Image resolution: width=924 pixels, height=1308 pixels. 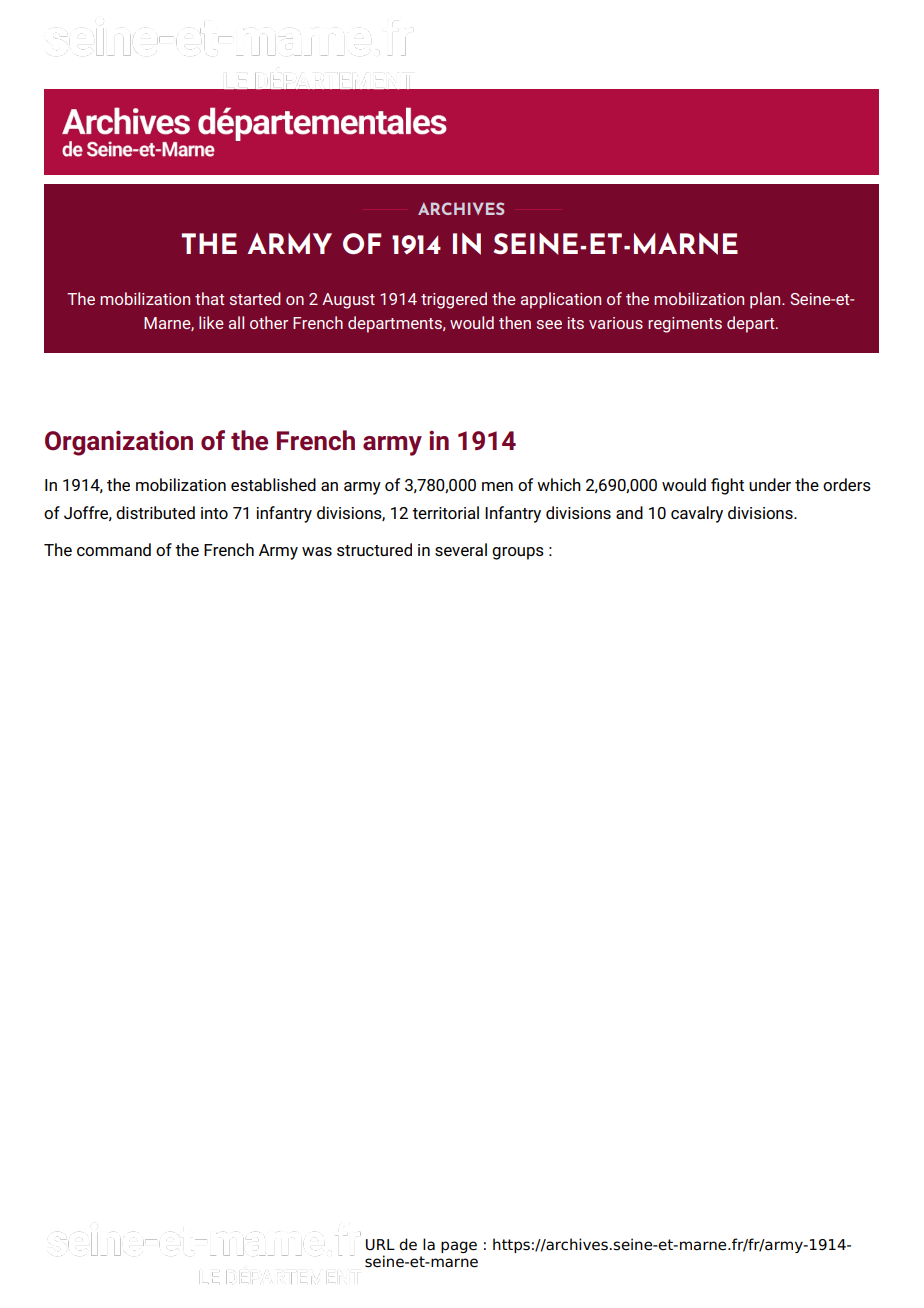 I want to click on page, so click(x=459, y=1247).
